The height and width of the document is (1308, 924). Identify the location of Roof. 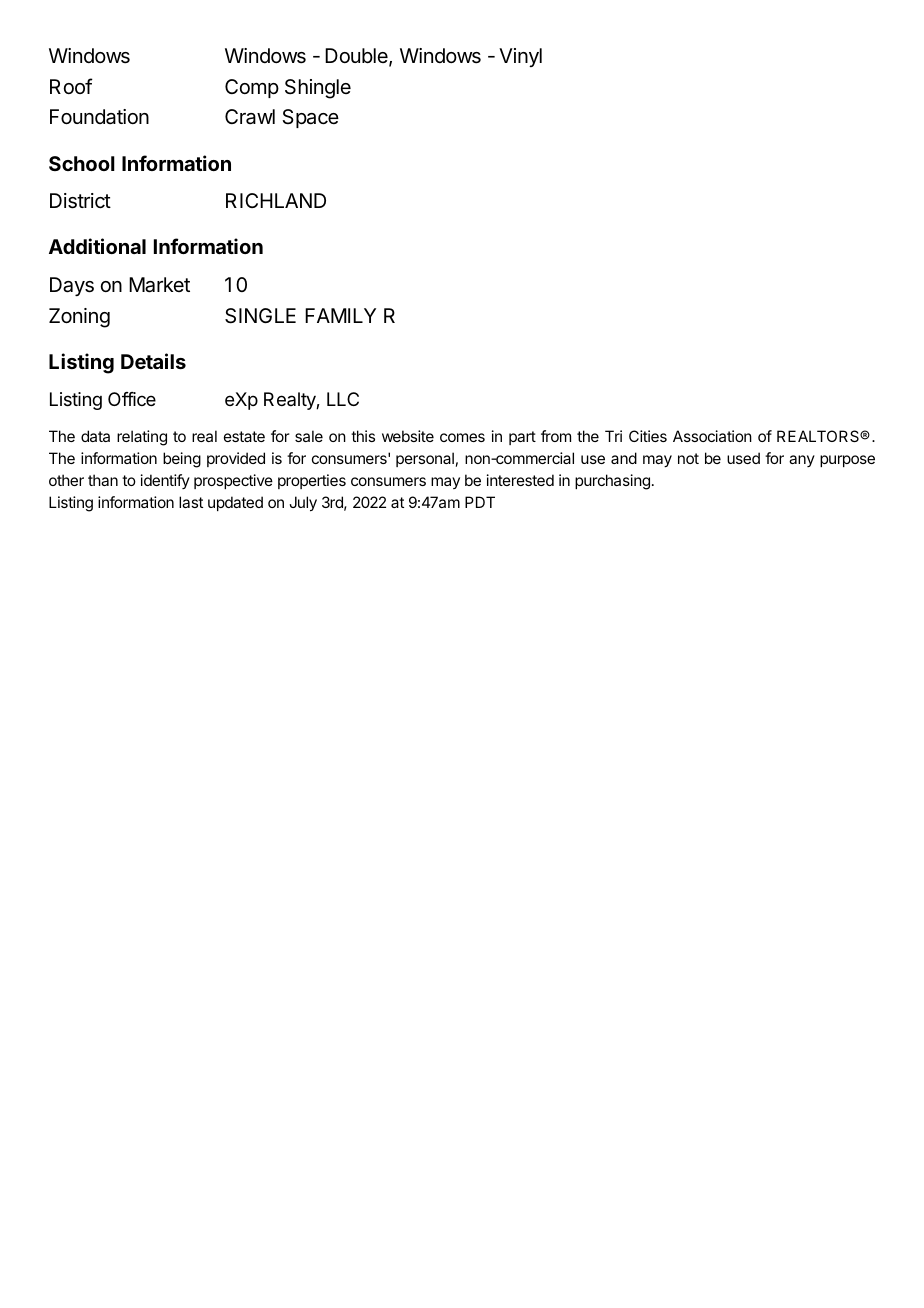
(71, 86).
